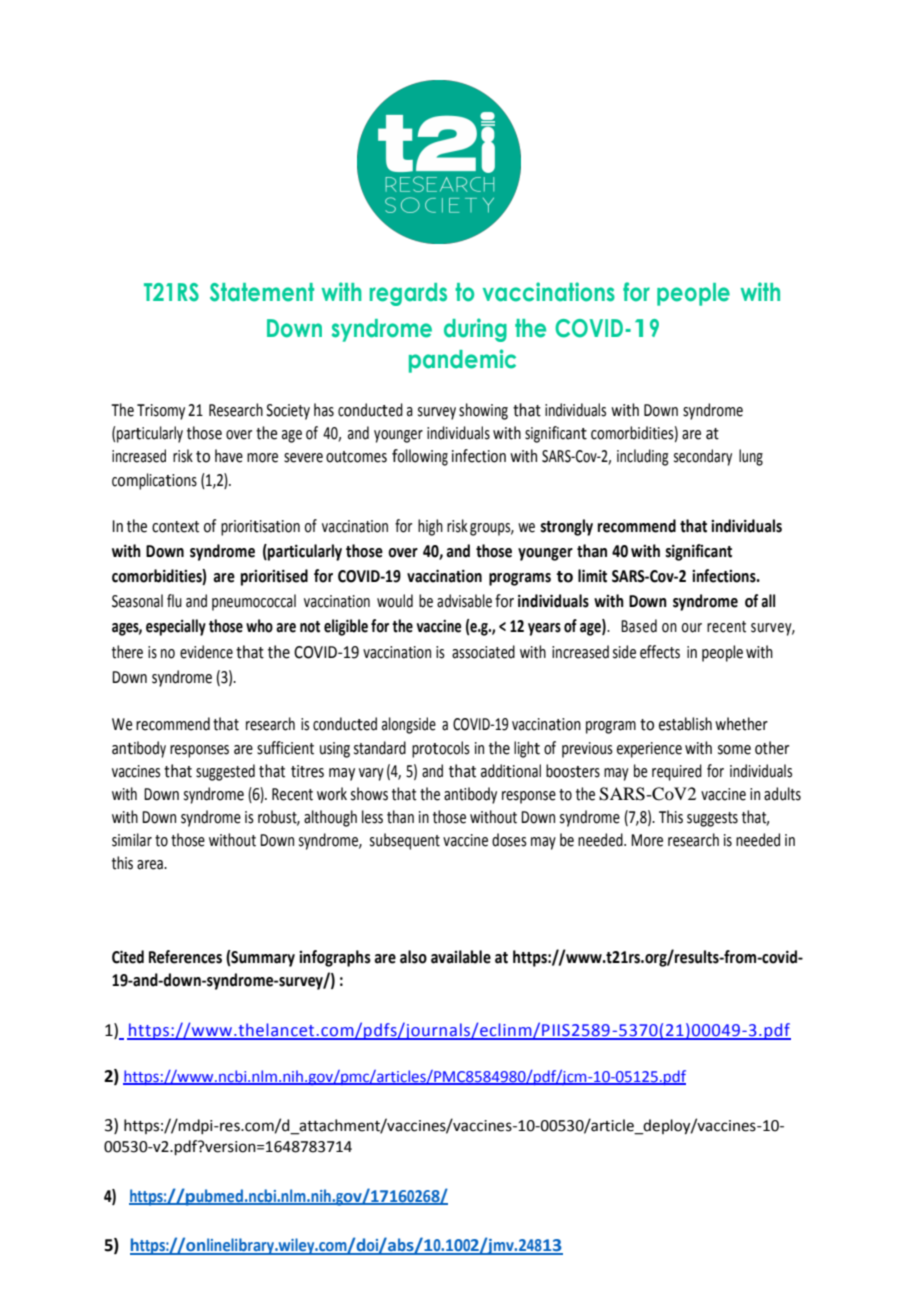 The image size is (924, 1310). I want to click on References, so click(185, 957).
